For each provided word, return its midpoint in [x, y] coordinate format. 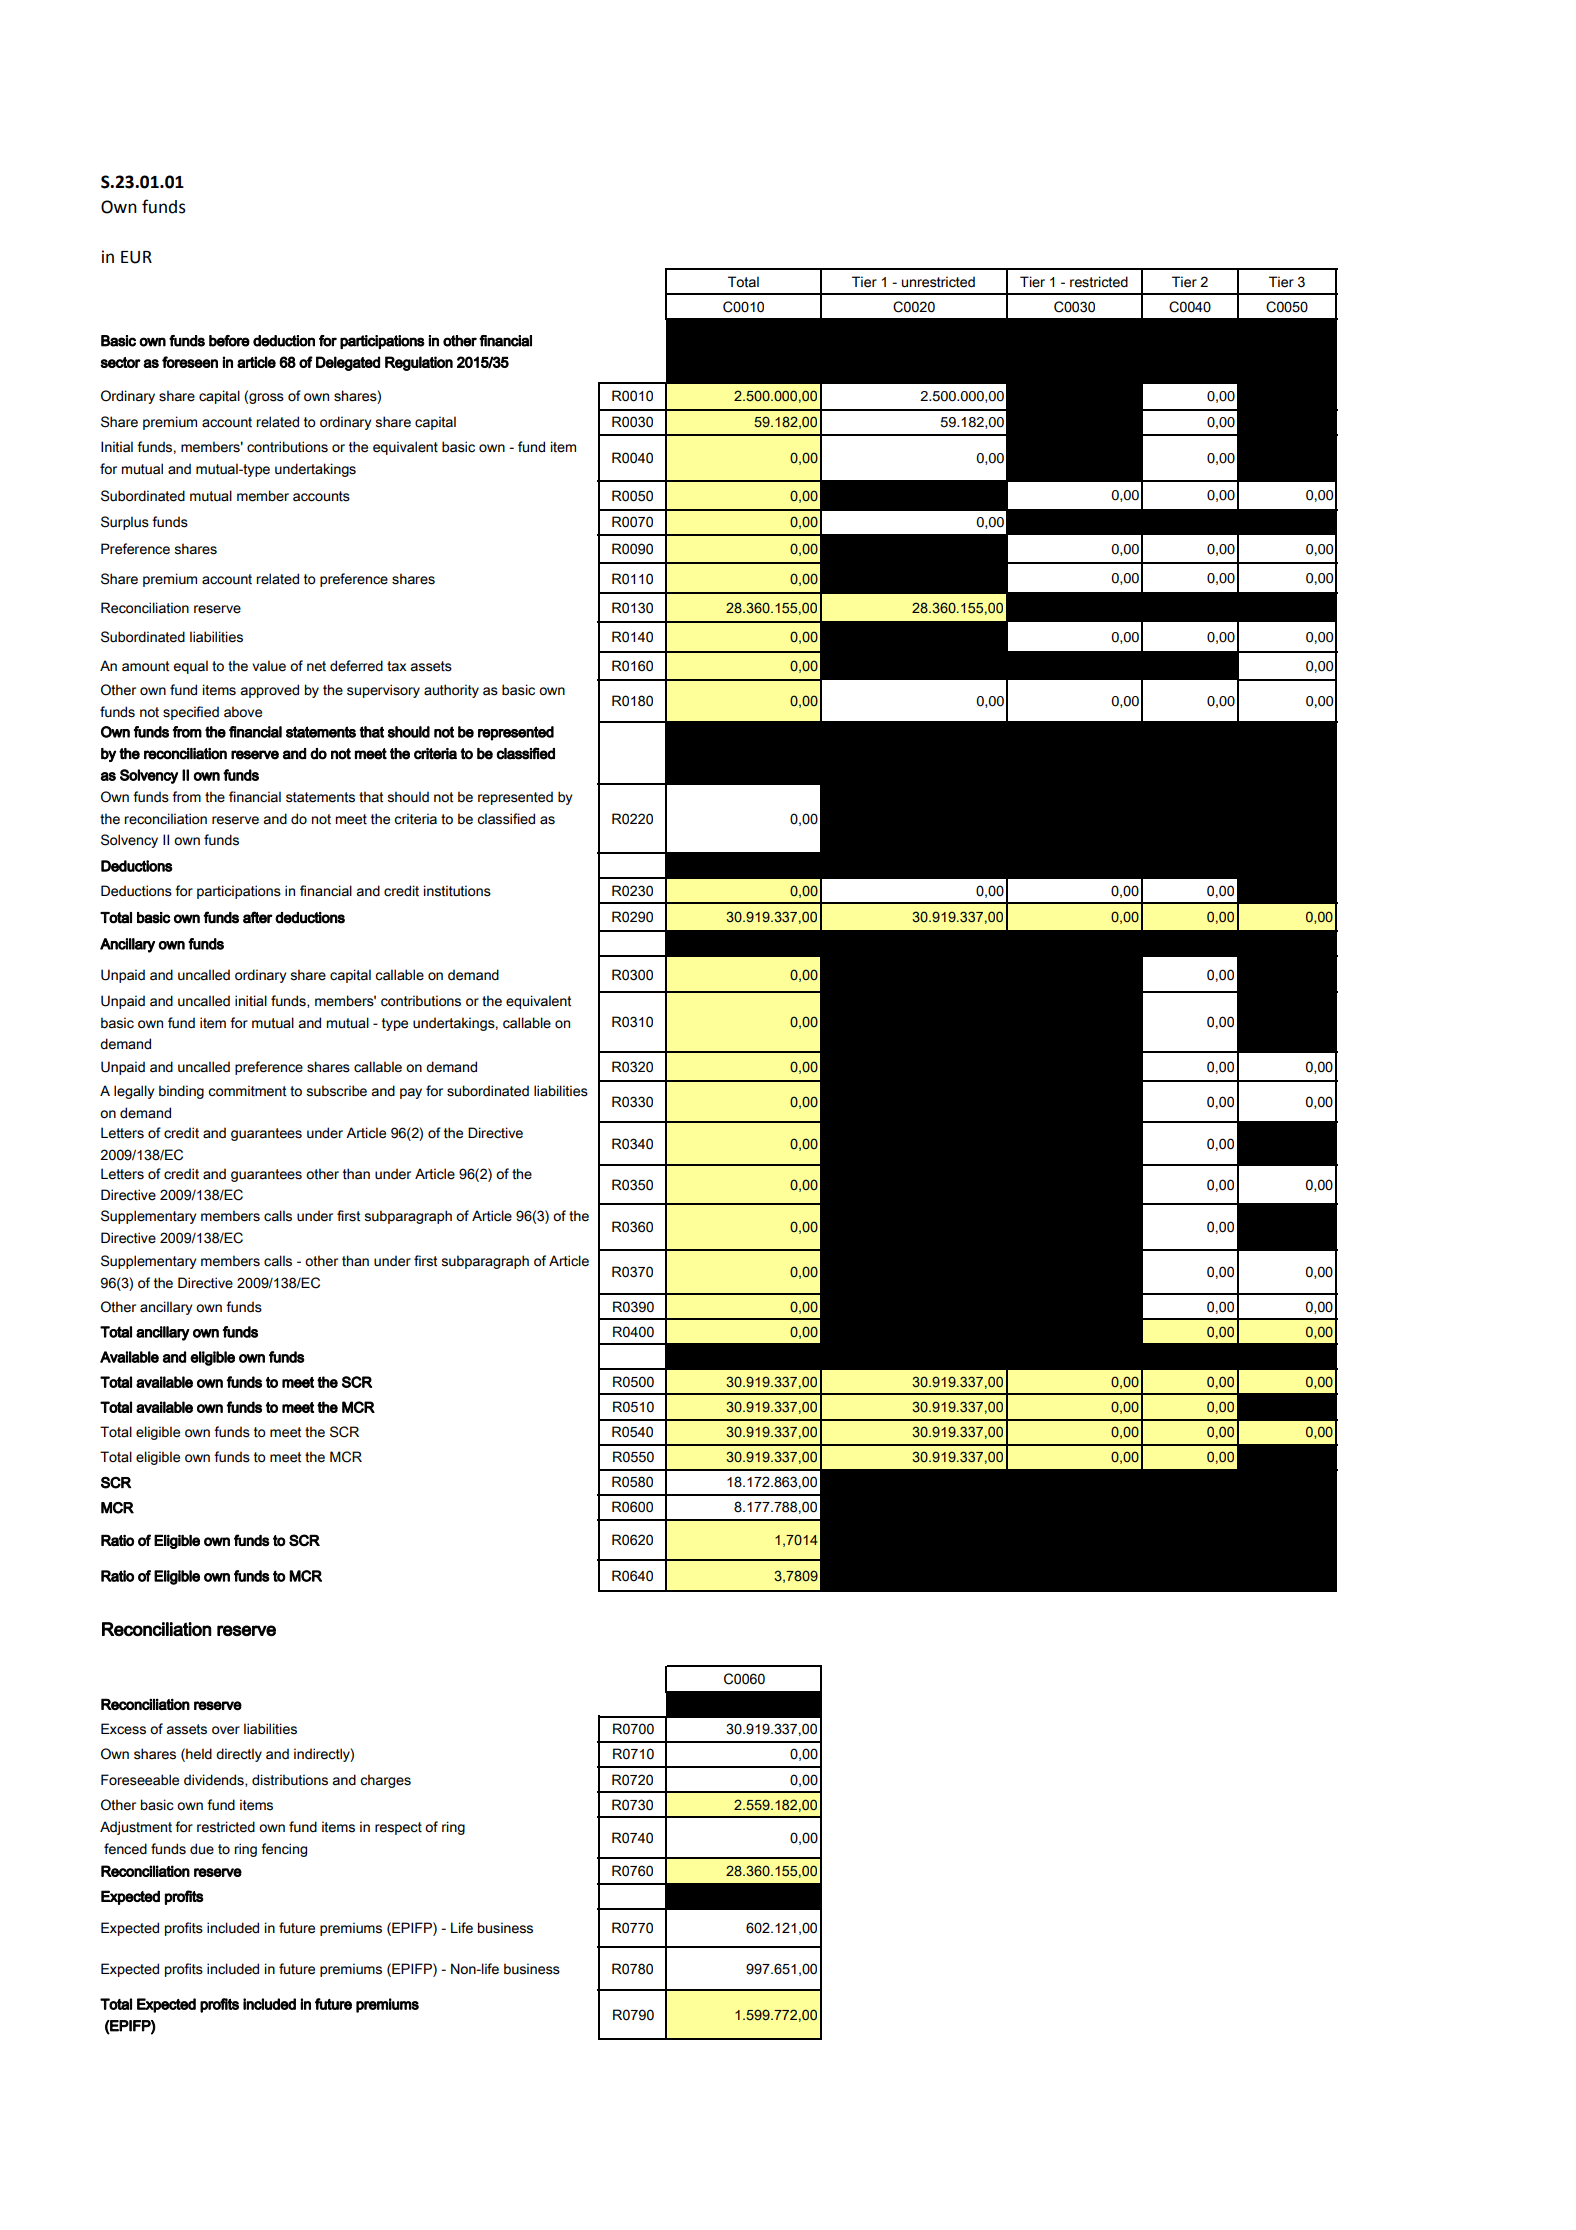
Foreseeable [140, 1780]
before [229, 341]
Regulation [419, 363]
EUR [136, 257]
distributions [290, 1780]
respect [398, 1828]
